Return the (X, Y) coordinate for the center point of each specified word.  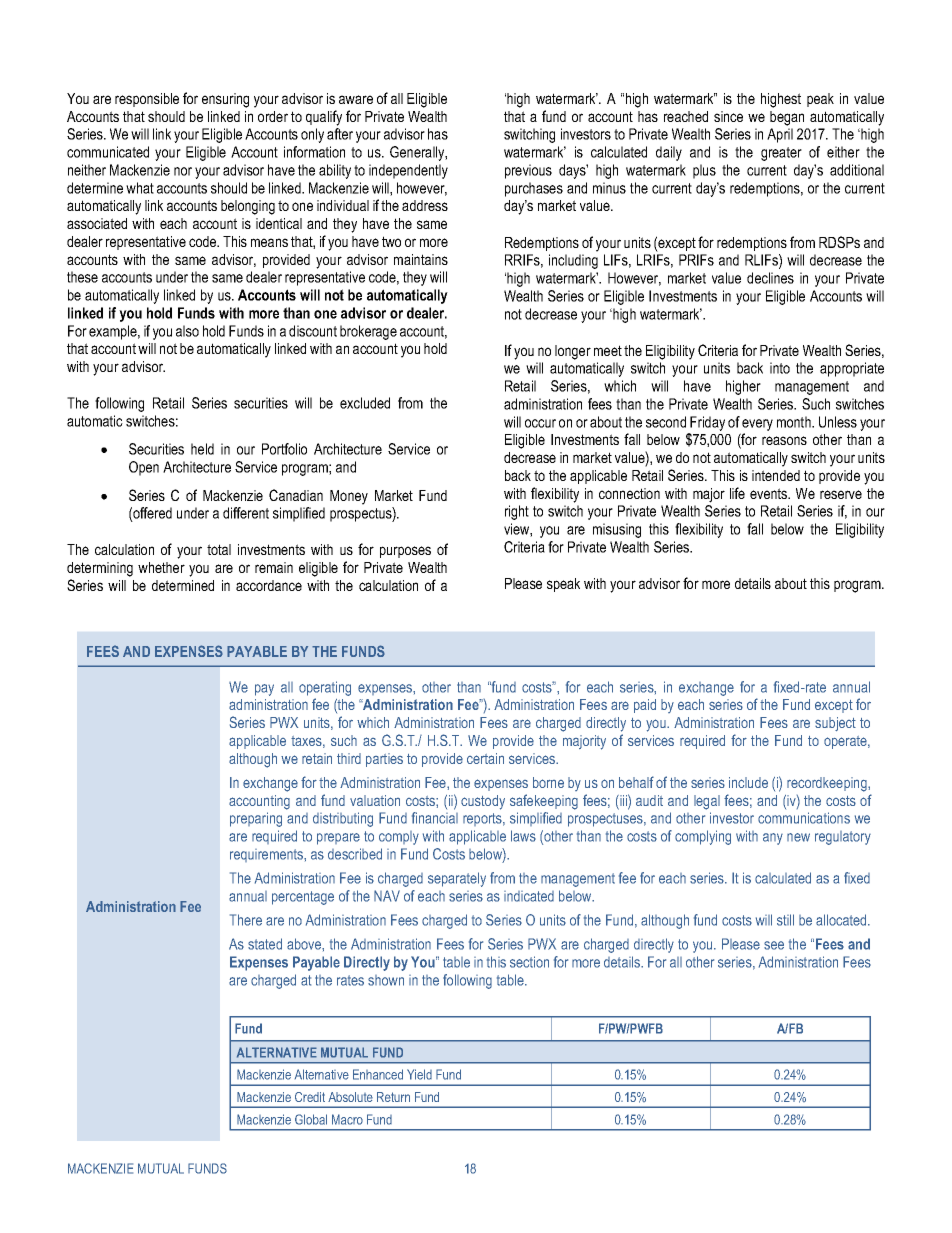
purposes (405, 552)
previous (528, 171)
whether (161, 567)
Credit (310, 1097)
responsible (147, 100)
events (770, 493)
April (780, 135)
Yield (419, 1074)
